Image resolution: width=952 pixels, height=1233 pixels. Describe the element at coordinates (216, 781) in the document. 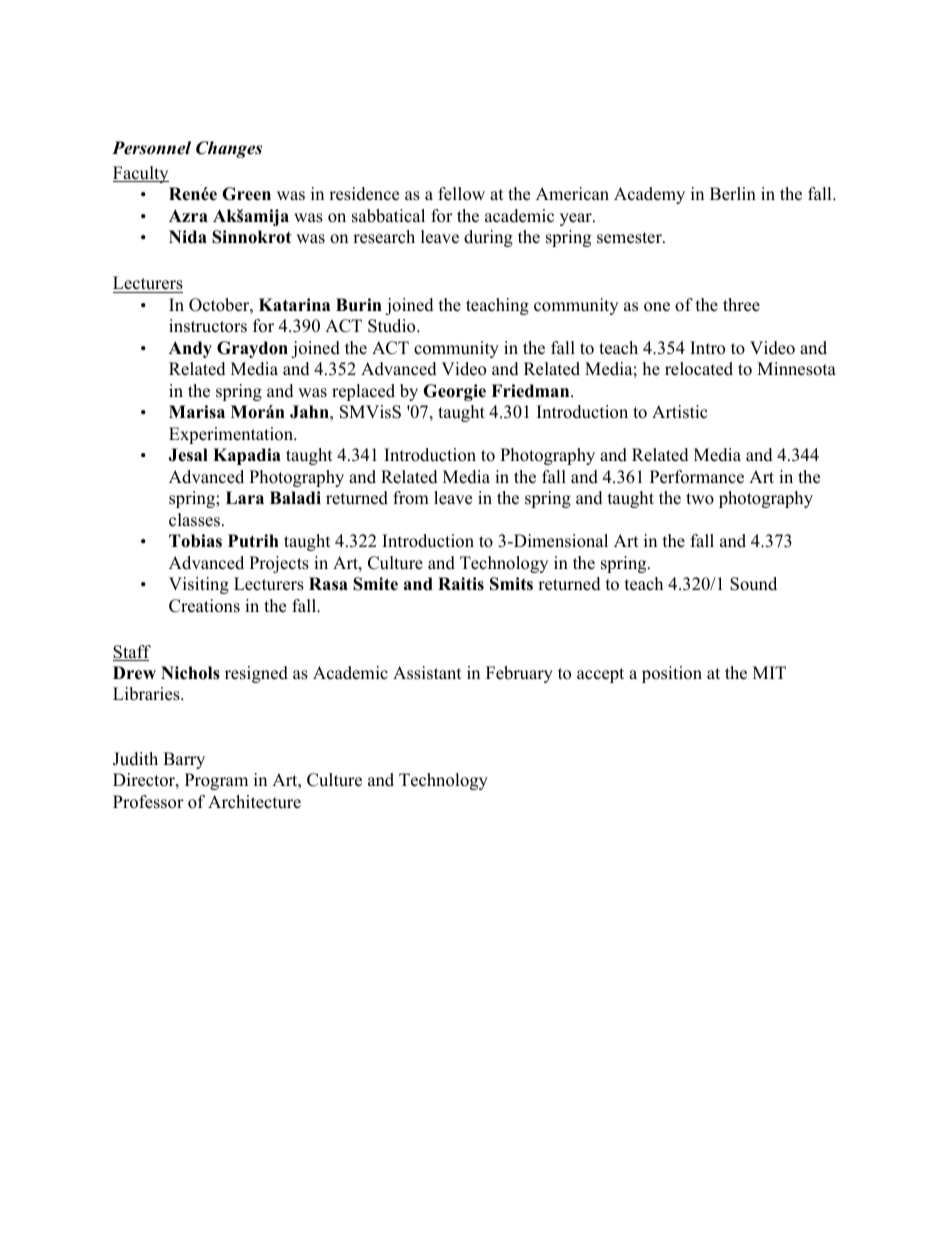

I see `Program` at that location.
